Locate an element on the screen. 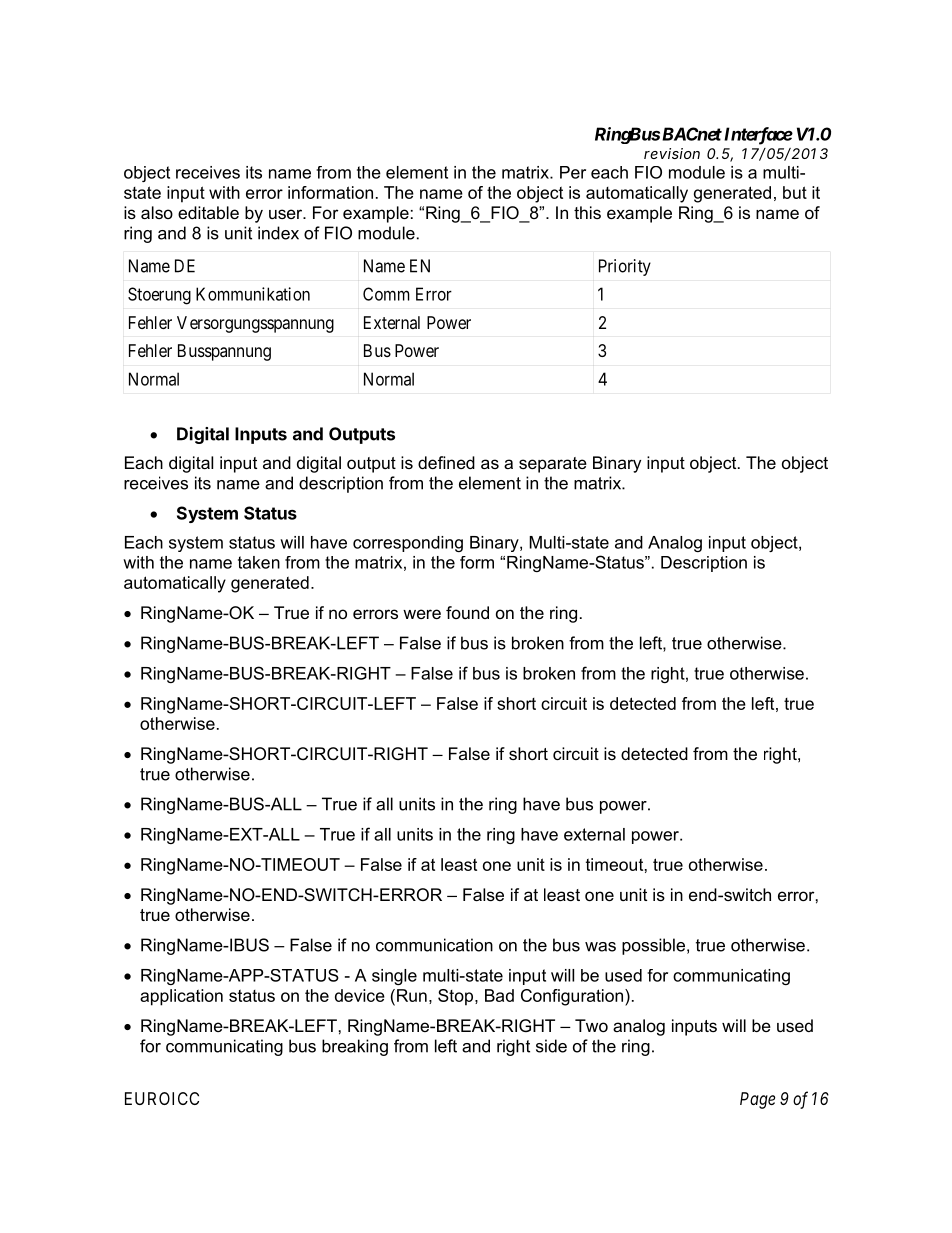 Image resolution: width=952 pixels, height=1233 pixels. application is located at coordinates (181, 997).
